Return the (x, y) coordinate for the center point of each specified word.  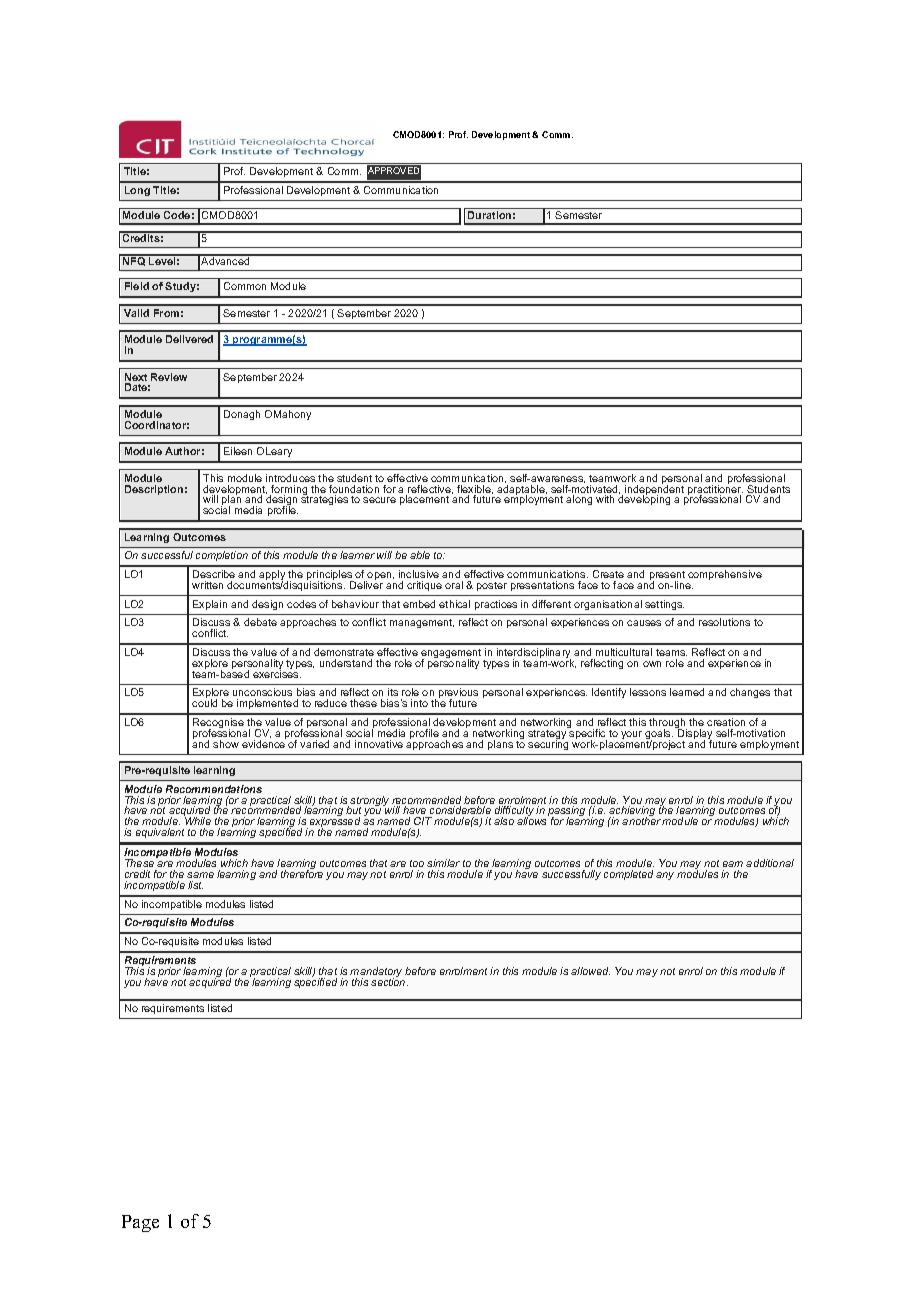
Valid (136, 313)
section (389, 981)
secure (379, 500)
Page (140, 1223)
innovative (379, 744)
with (605, 499)
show (226, 744)
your (631, 735)
